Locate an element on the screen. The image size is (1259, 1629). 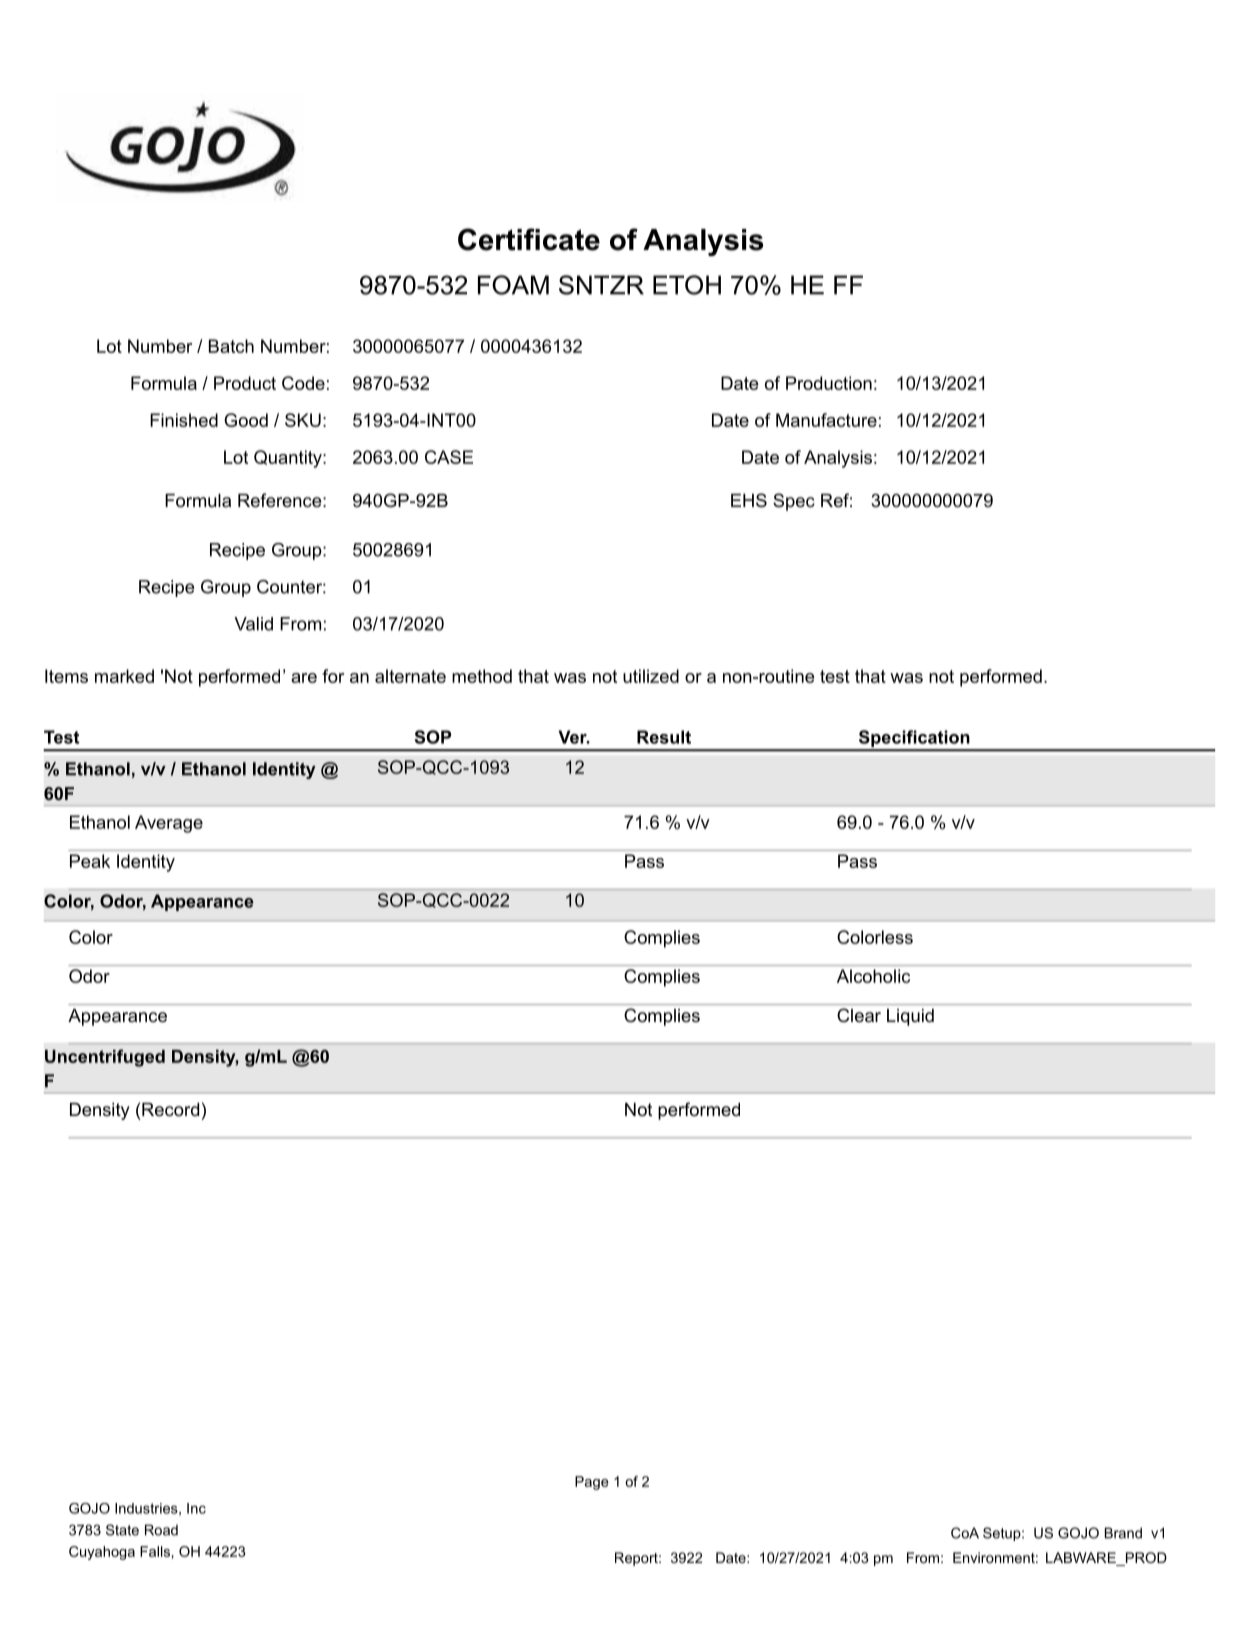
FOAM is located at coordinates (513, 285).
